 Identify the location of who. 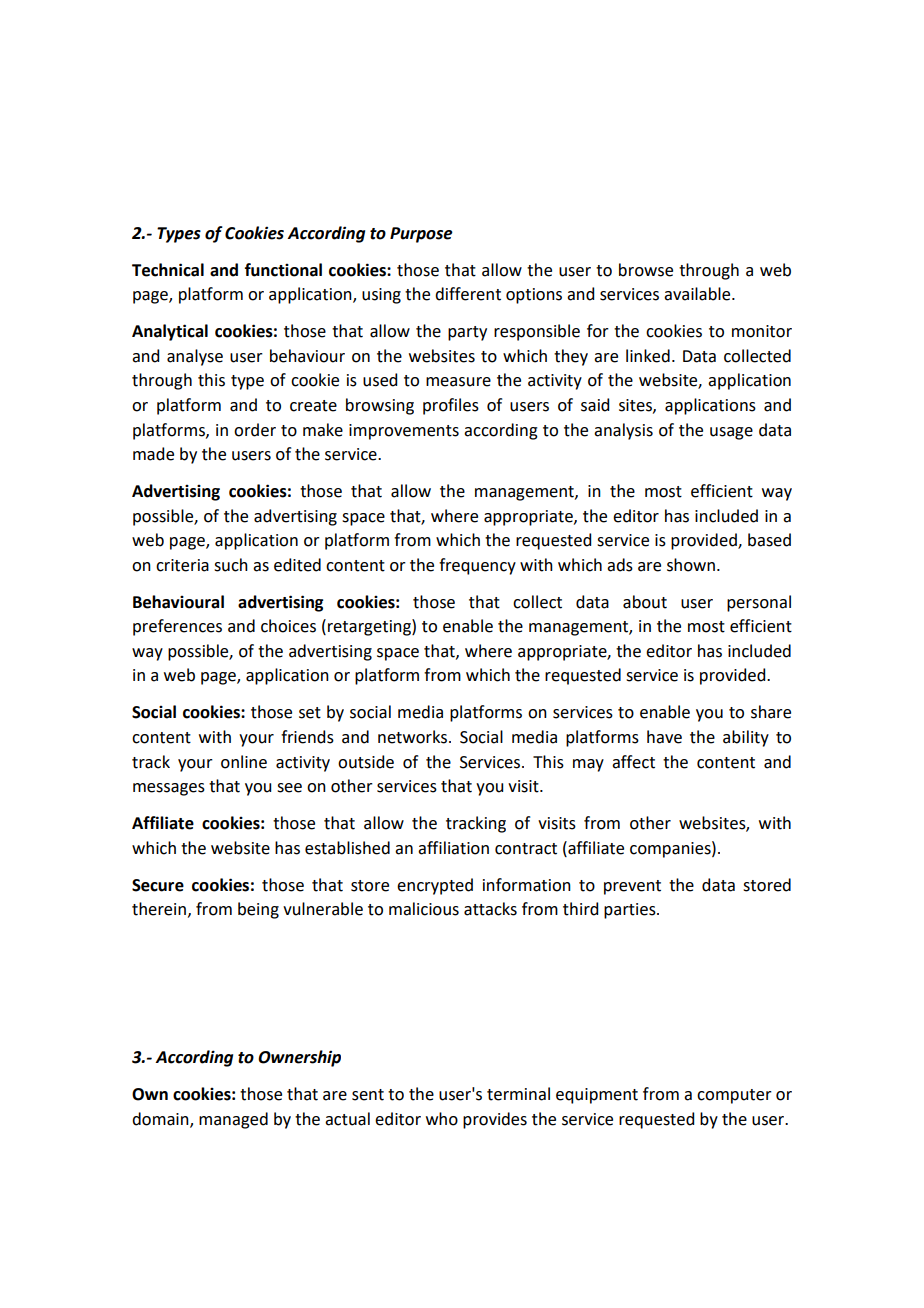
(442, 1119).
